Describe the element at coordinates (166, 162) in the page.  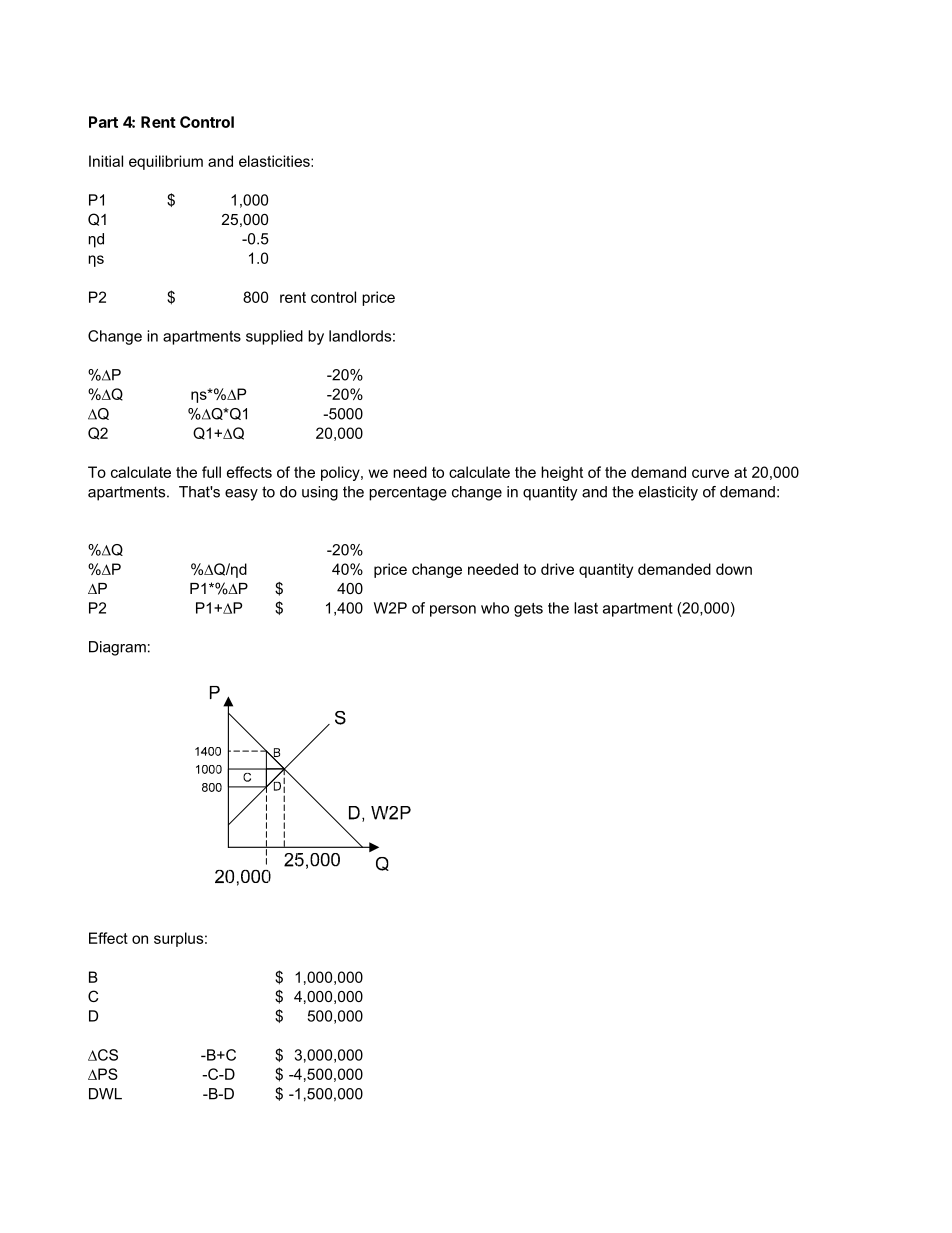
I see `equilibrium` at that location.
